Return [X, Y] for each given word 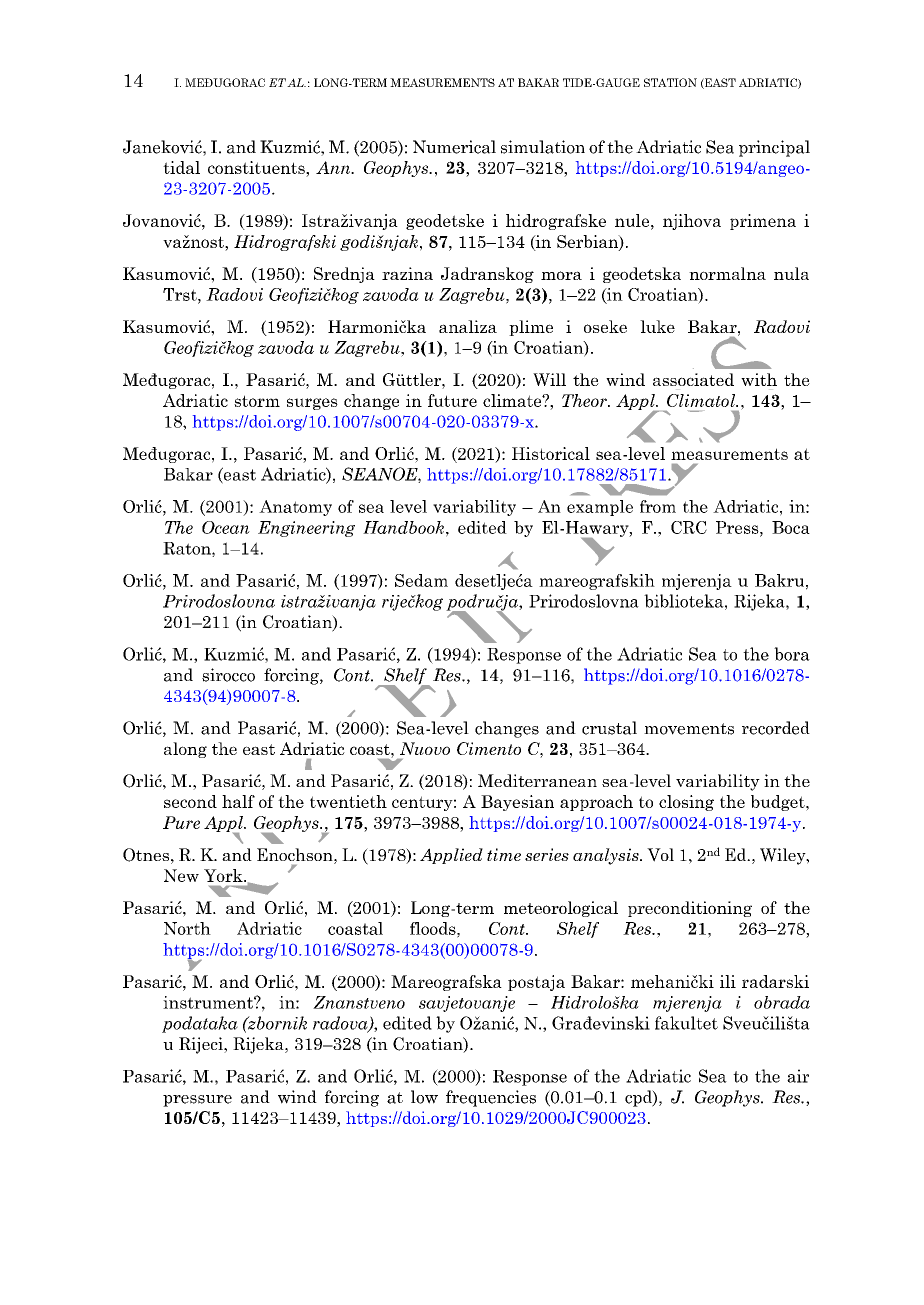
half [238, 801]
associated [693, 379]
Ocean [226, 527]
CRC [689, 527]
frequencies [491, 1098]
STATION [670, 82]
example [600, 508]
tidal [181, 167]
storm [257, 401]
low [424, 1097]
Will [549, 379]
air [798, 1076]
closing [686, 803]
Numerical [454, 147]
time [504, 854]
